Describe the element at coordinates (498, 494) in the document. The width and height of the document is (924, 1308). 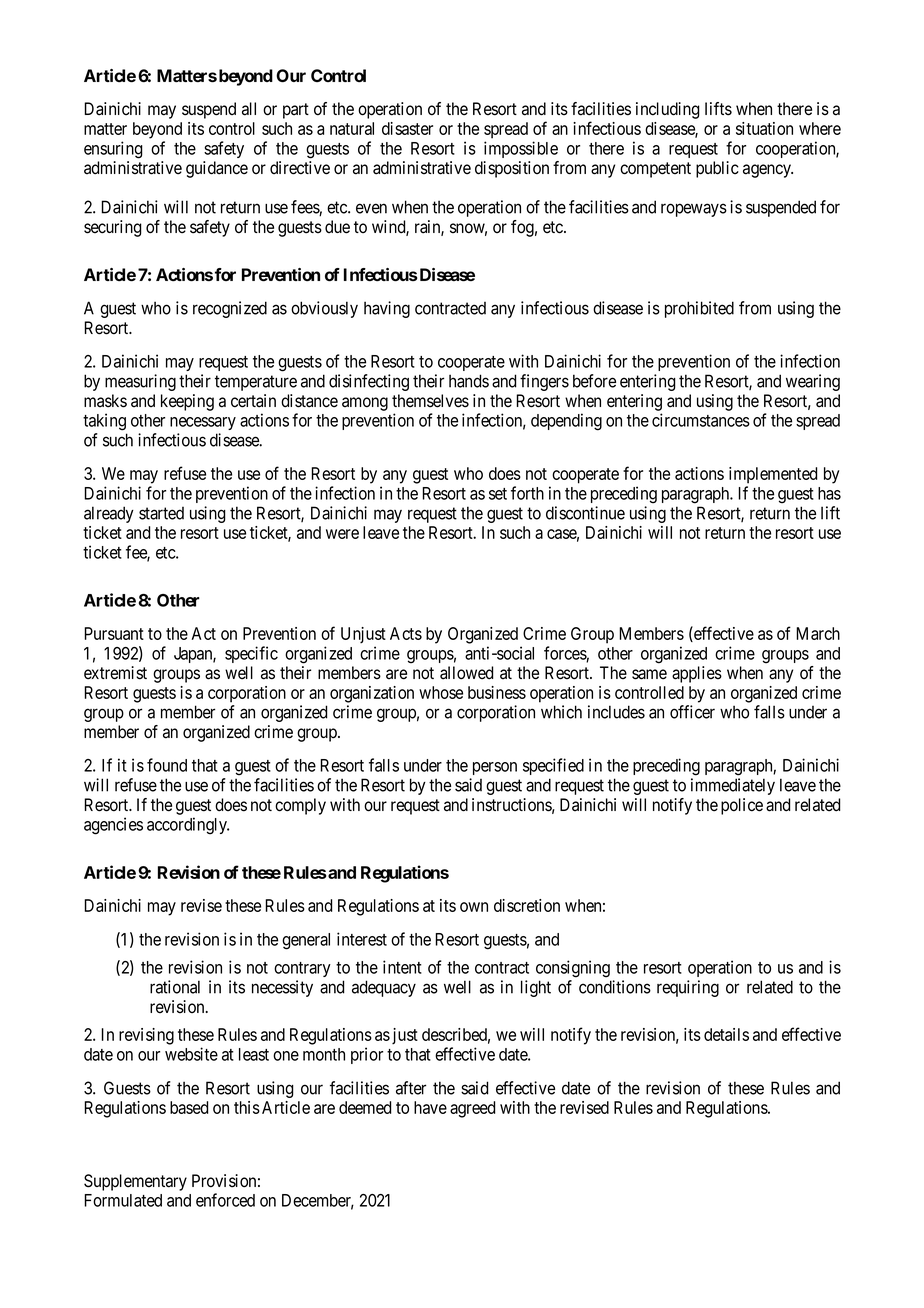
I see `set` at that location.
